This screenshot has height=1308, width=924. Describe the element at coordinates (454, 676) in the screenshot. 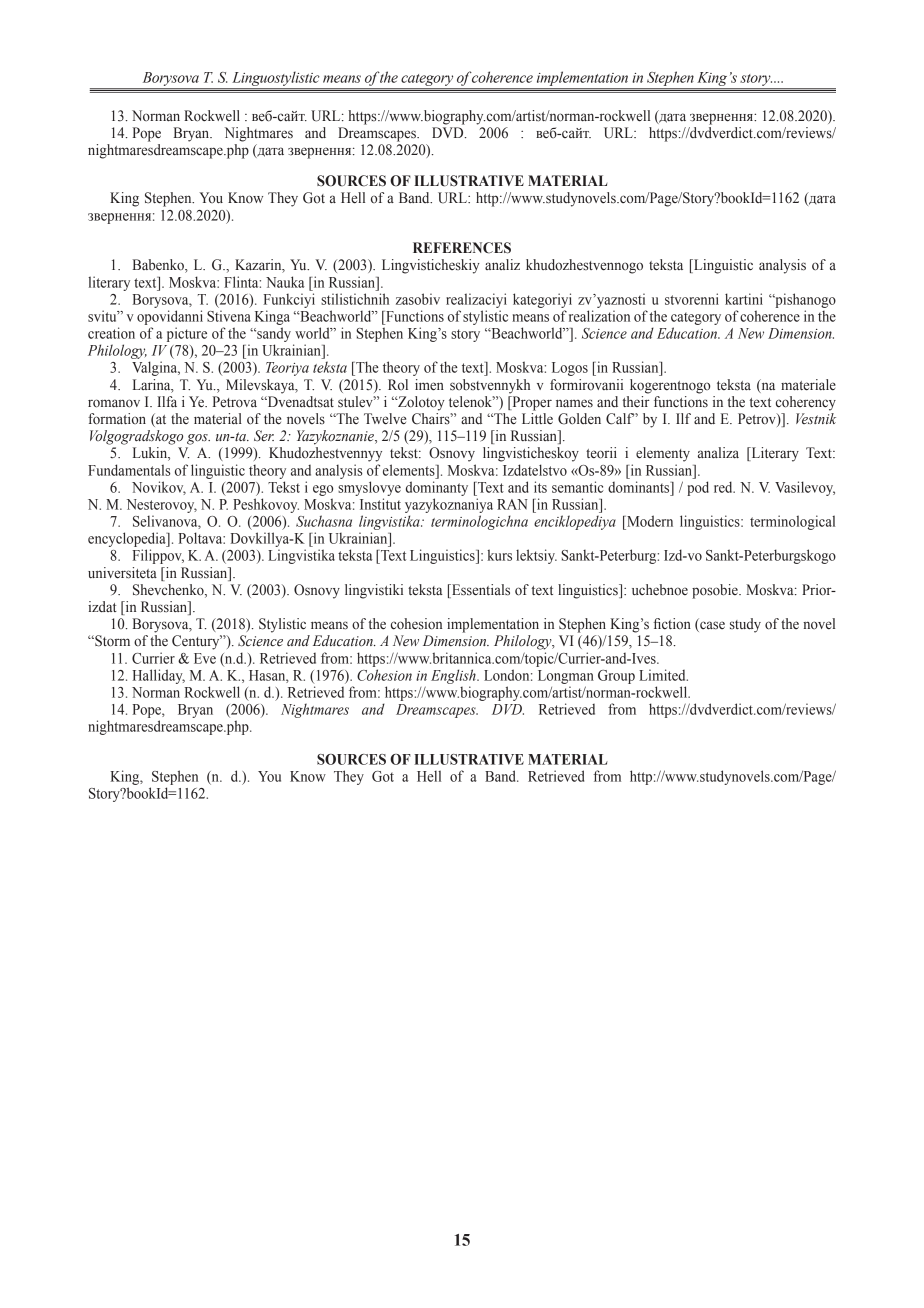

I see `English` at that location.
